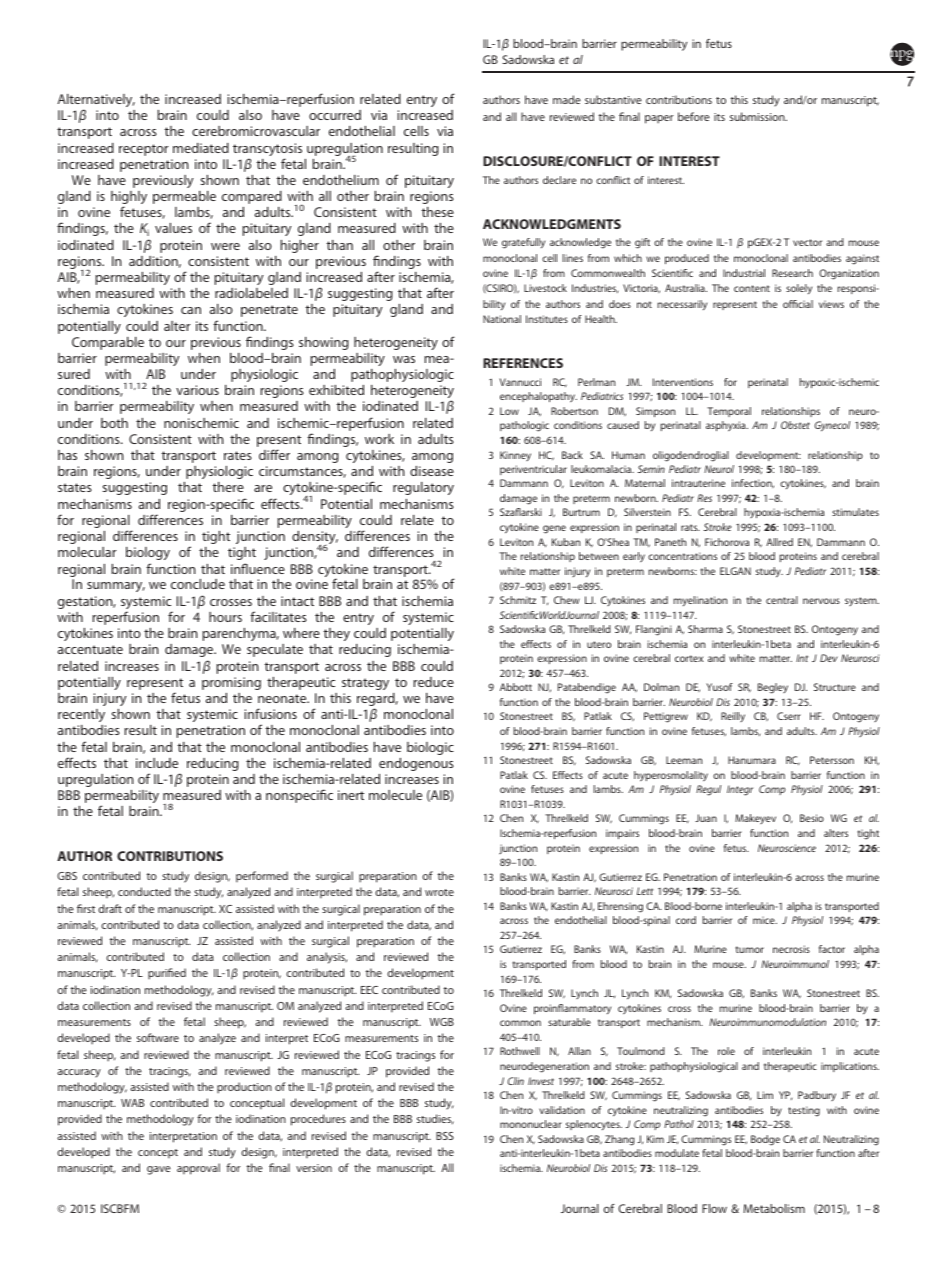 This page has width=952, height=1270. What do you see at coordinates (749, 949) in the page?
I see `tumor` at bounding box center [749, 949].
